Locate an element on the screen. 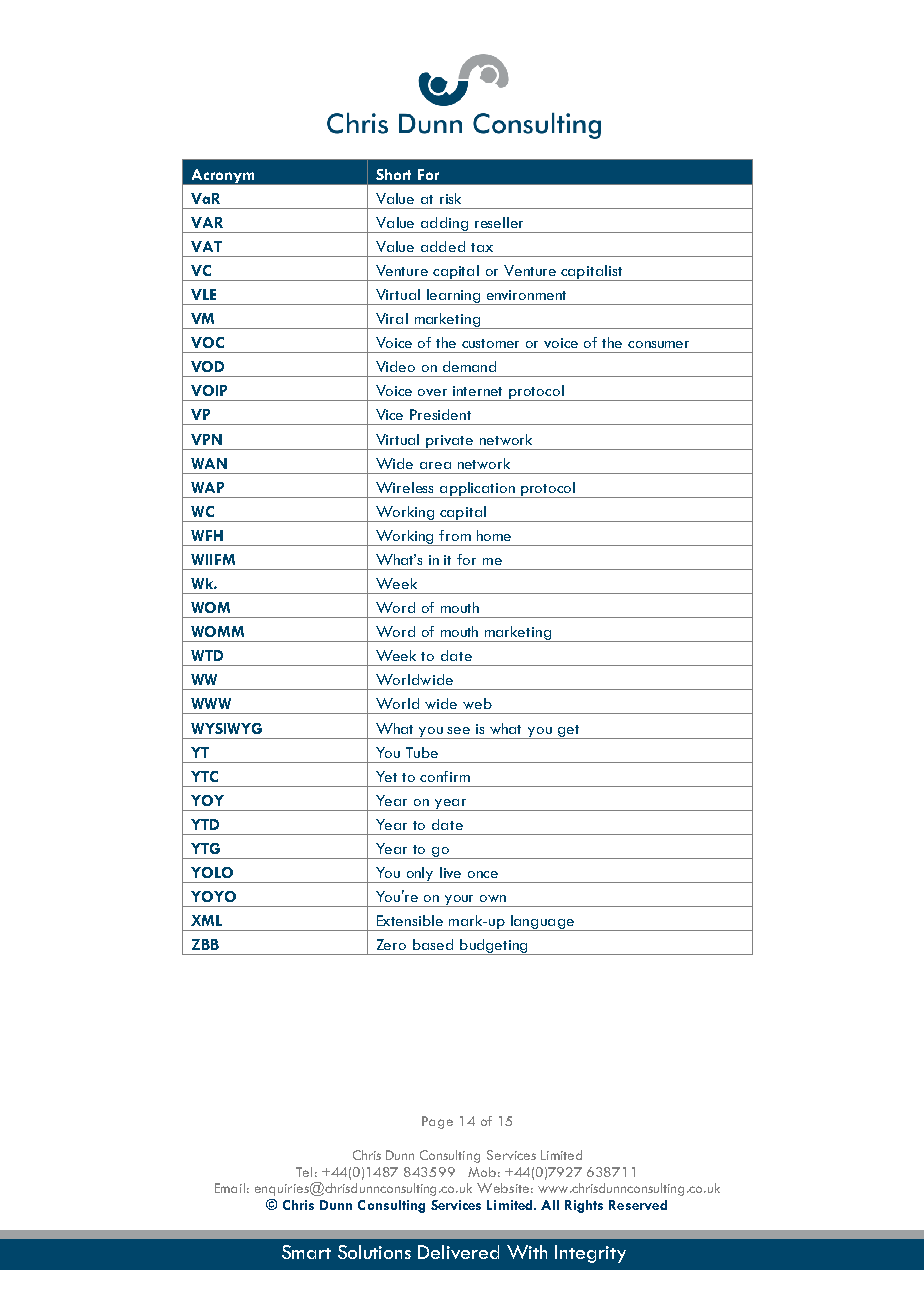 Image resolution: width=924 pixels, height=1308 pixels. YOYO is located at coordinates (213, 896).
